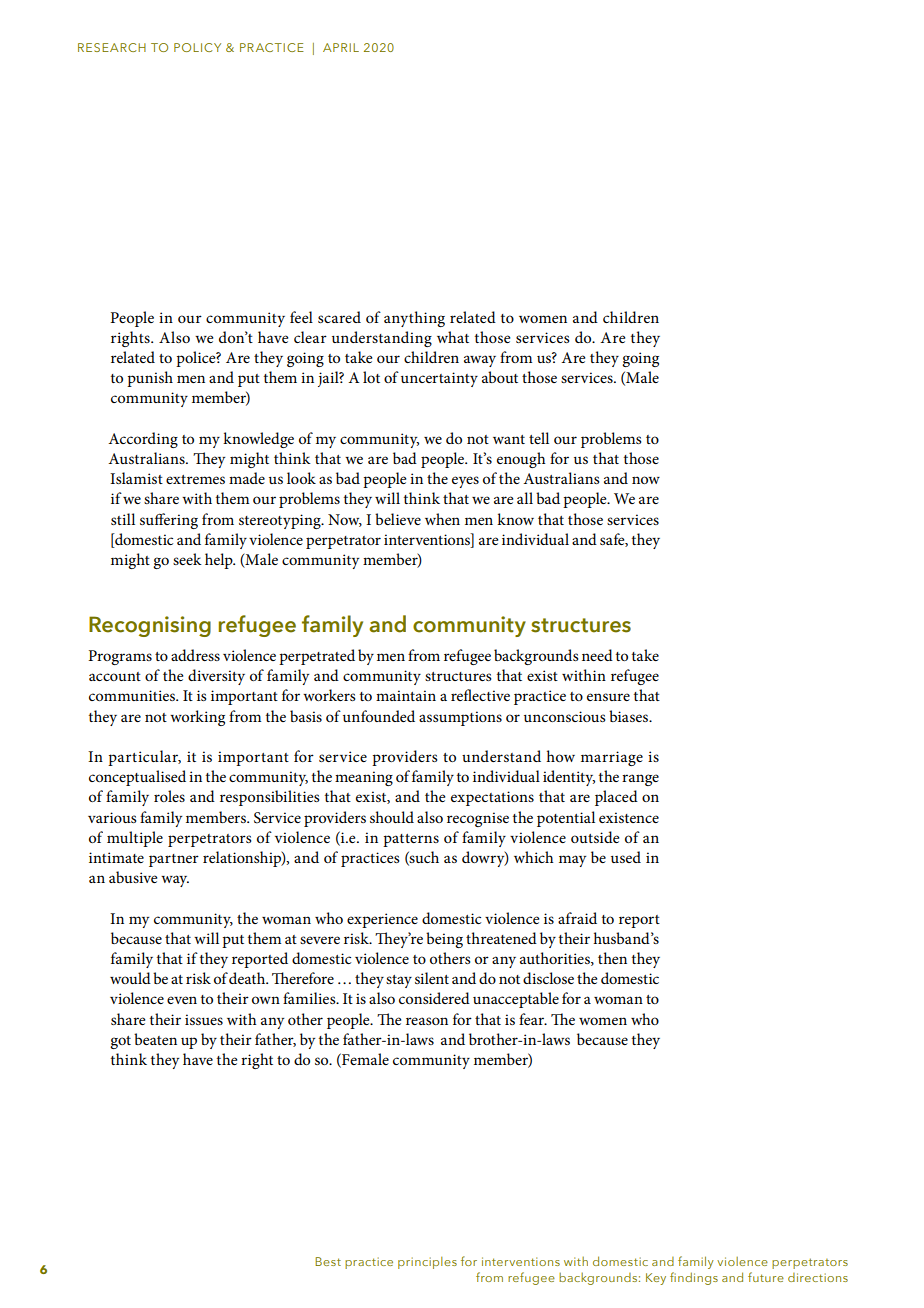 Image resolution: width=924 pixels, height=1308 pixels. What do you see at coordinates (453, 337) in the screenshot?
I see `what` at bounding box center [453, 337].
